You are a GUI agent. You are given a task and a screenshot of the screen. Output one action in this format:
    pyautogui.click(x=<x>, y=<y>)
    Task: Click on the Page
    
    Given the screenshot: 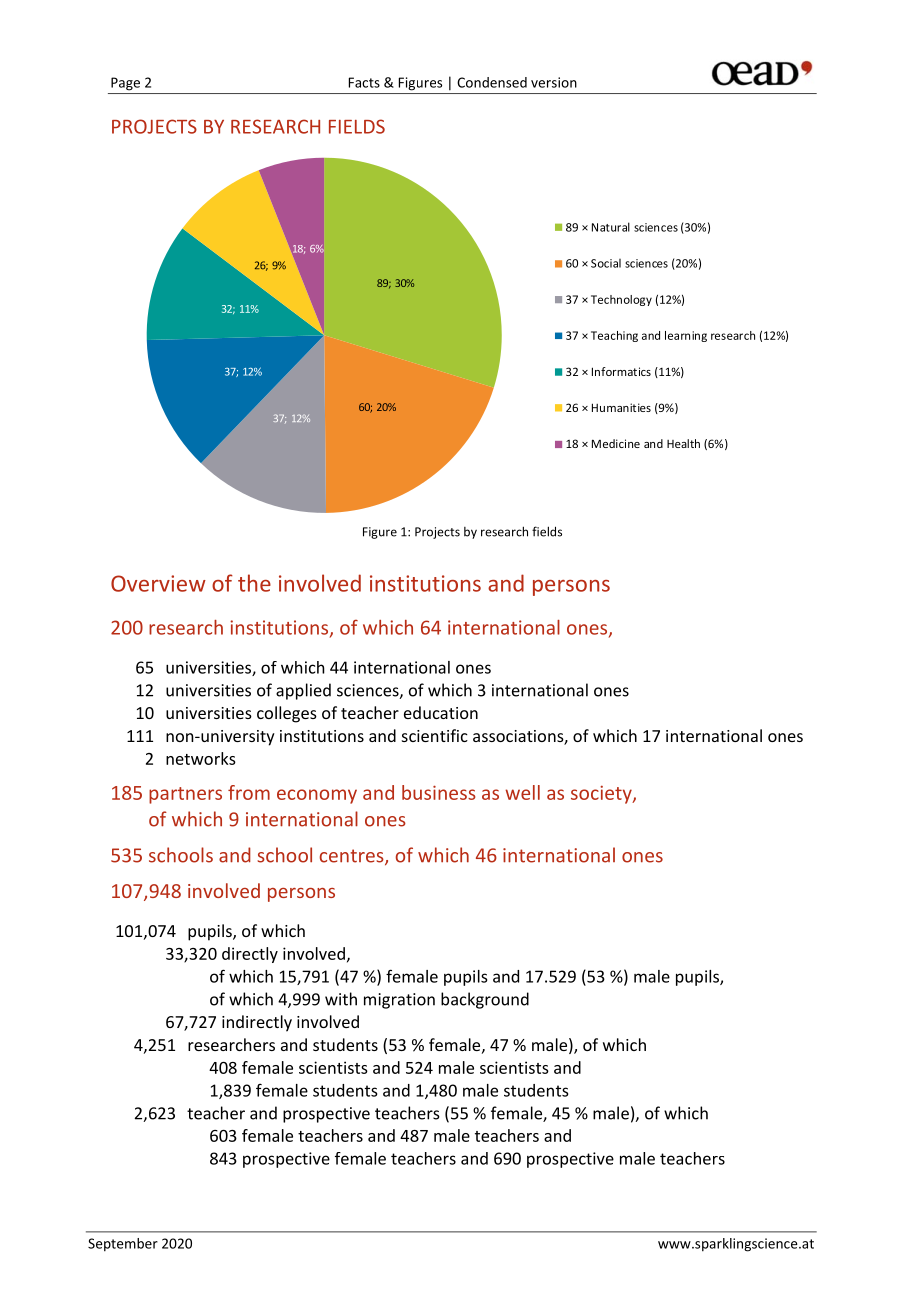 What is the action you would take?
    pyautogui.click(x=125, y=84)
